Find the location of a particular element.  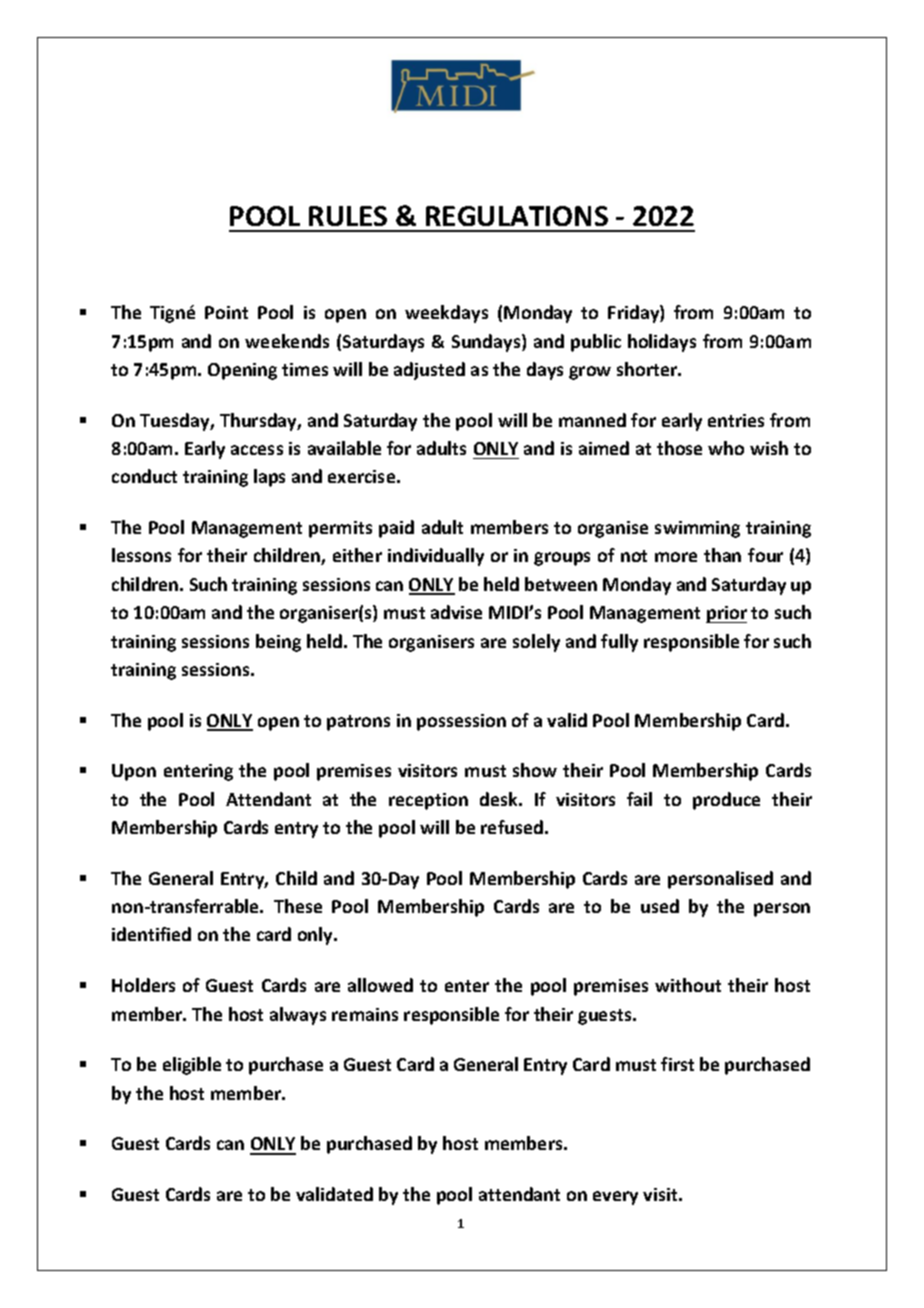

every is located at coordinates (615, 1198).
